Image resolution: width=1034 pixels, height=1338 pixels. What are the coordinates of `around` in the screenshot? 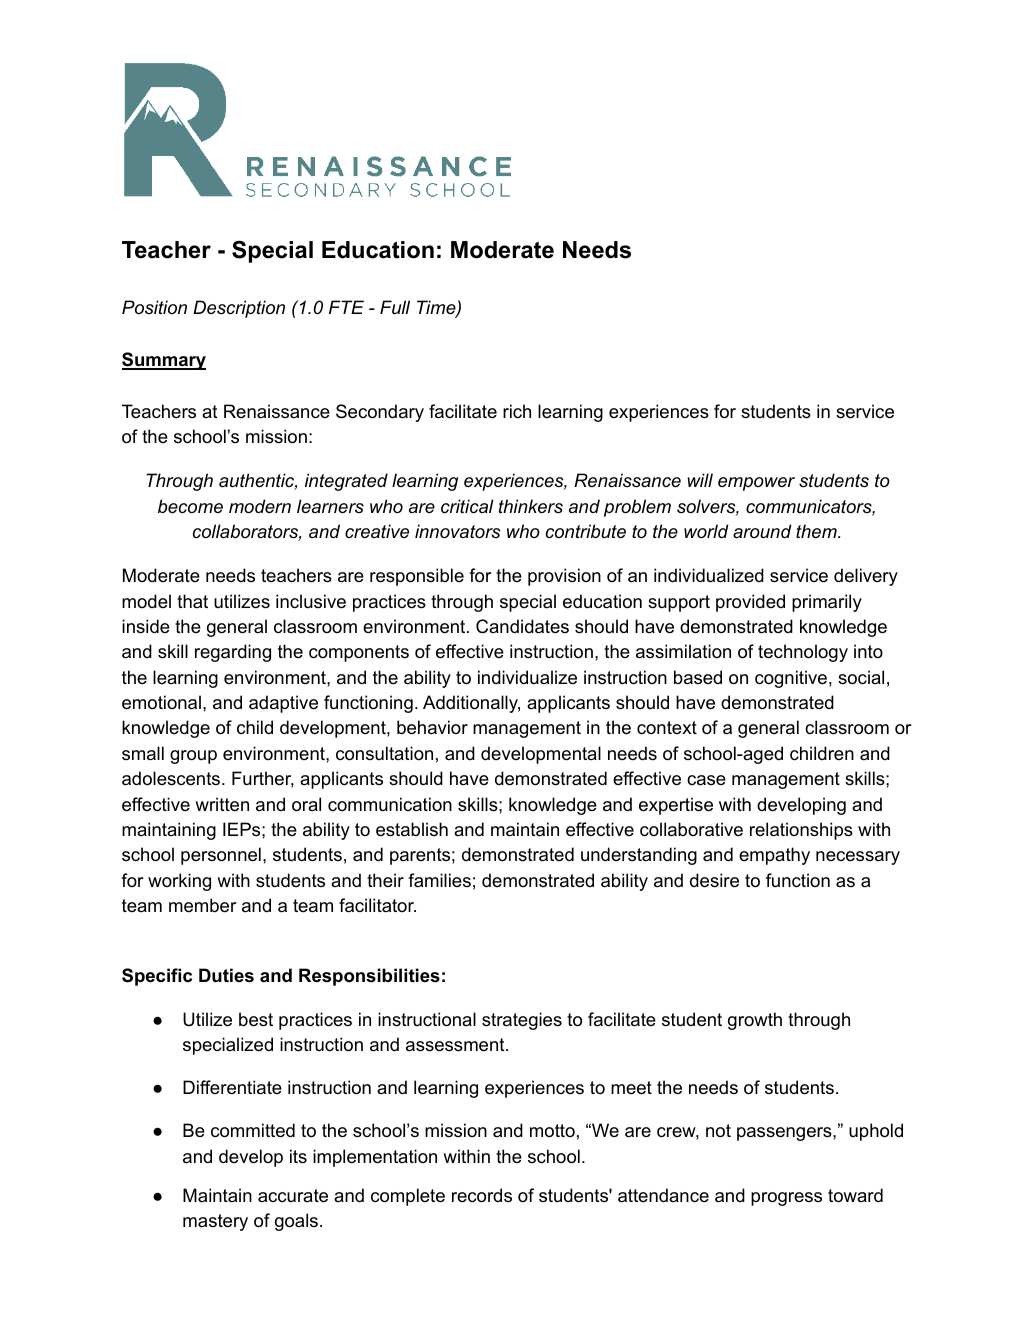 It's located at (762, 531).
